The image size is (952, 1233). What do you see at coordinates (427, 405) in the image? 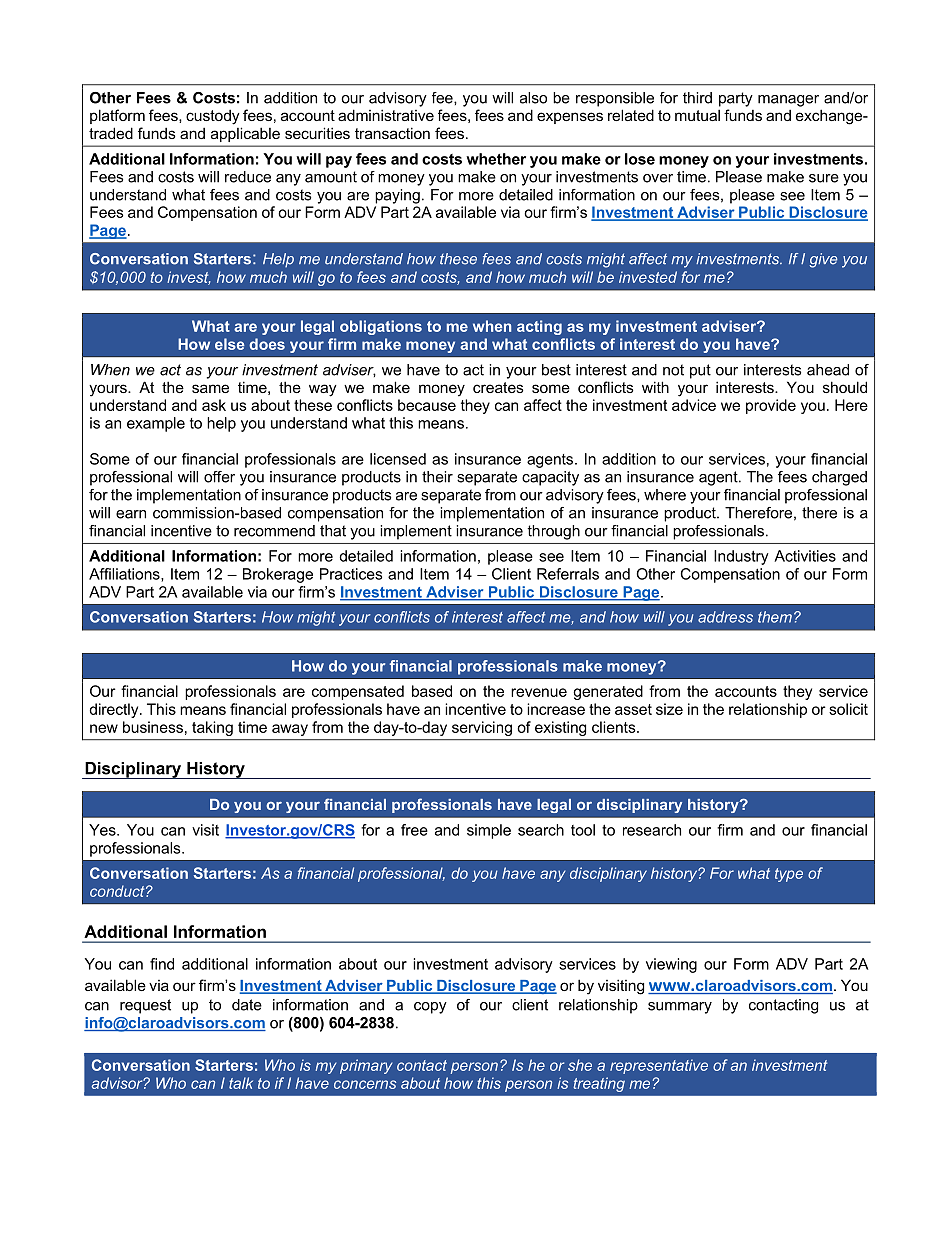
I see `because` at bounding box center [427, 405].
